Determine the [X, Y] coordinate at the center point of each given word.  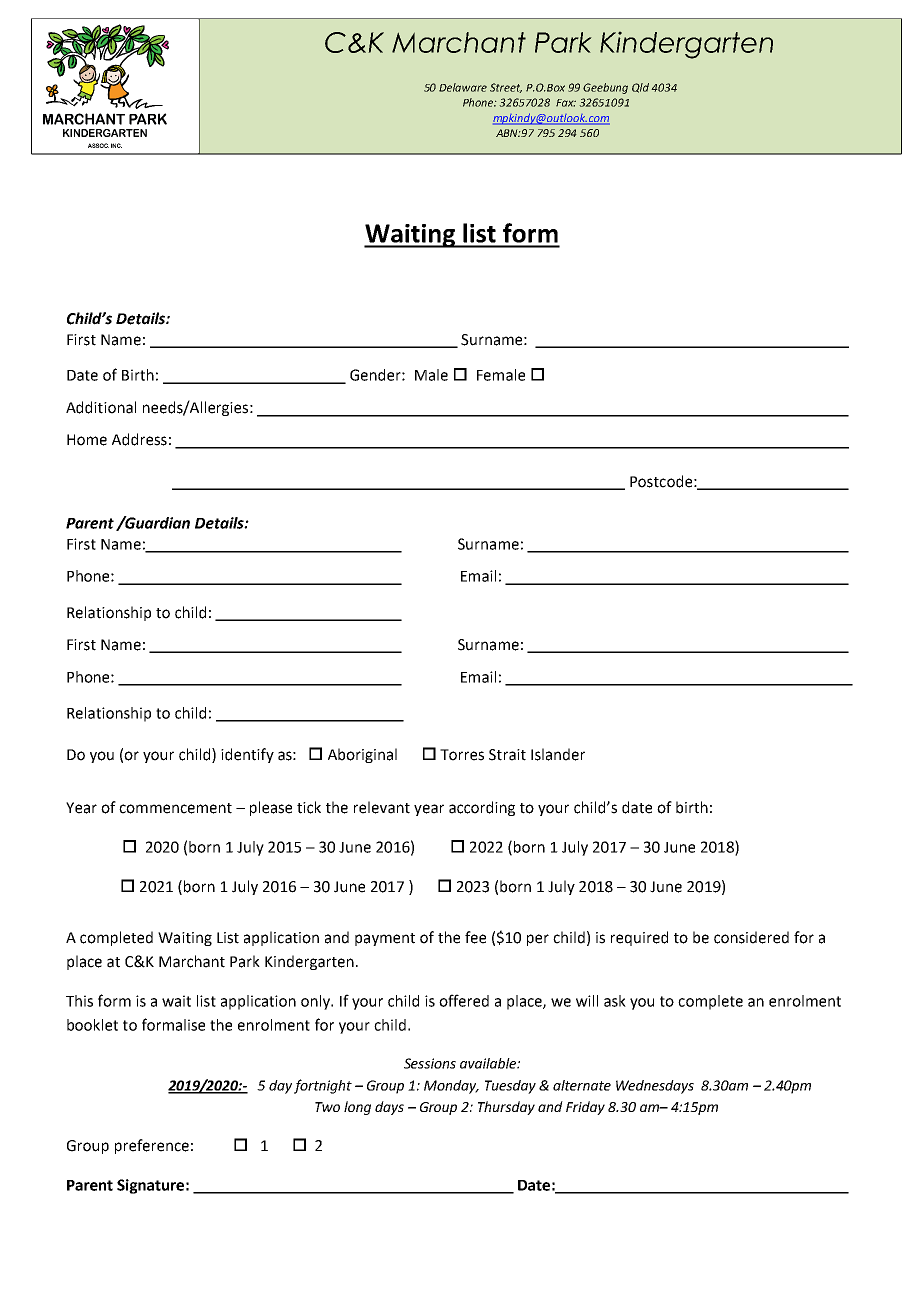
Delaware [463, 87]
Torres [462, 755]
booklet [92, 1025]
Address [139, 439]
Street [506, 88]
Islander [558, 754]
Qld [640, 88]
